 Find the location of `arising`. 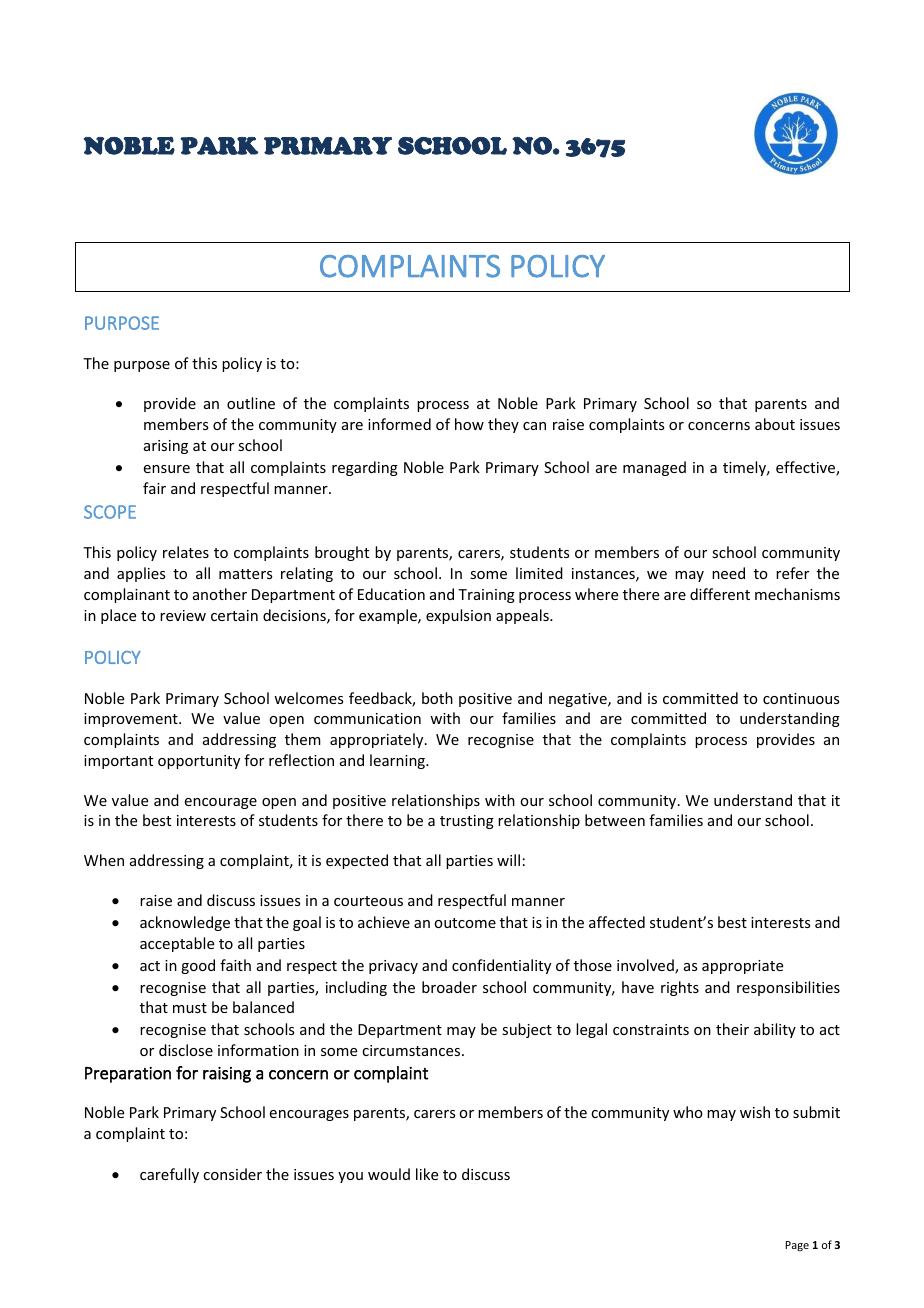

arising is located at coordinates (166, 447).
